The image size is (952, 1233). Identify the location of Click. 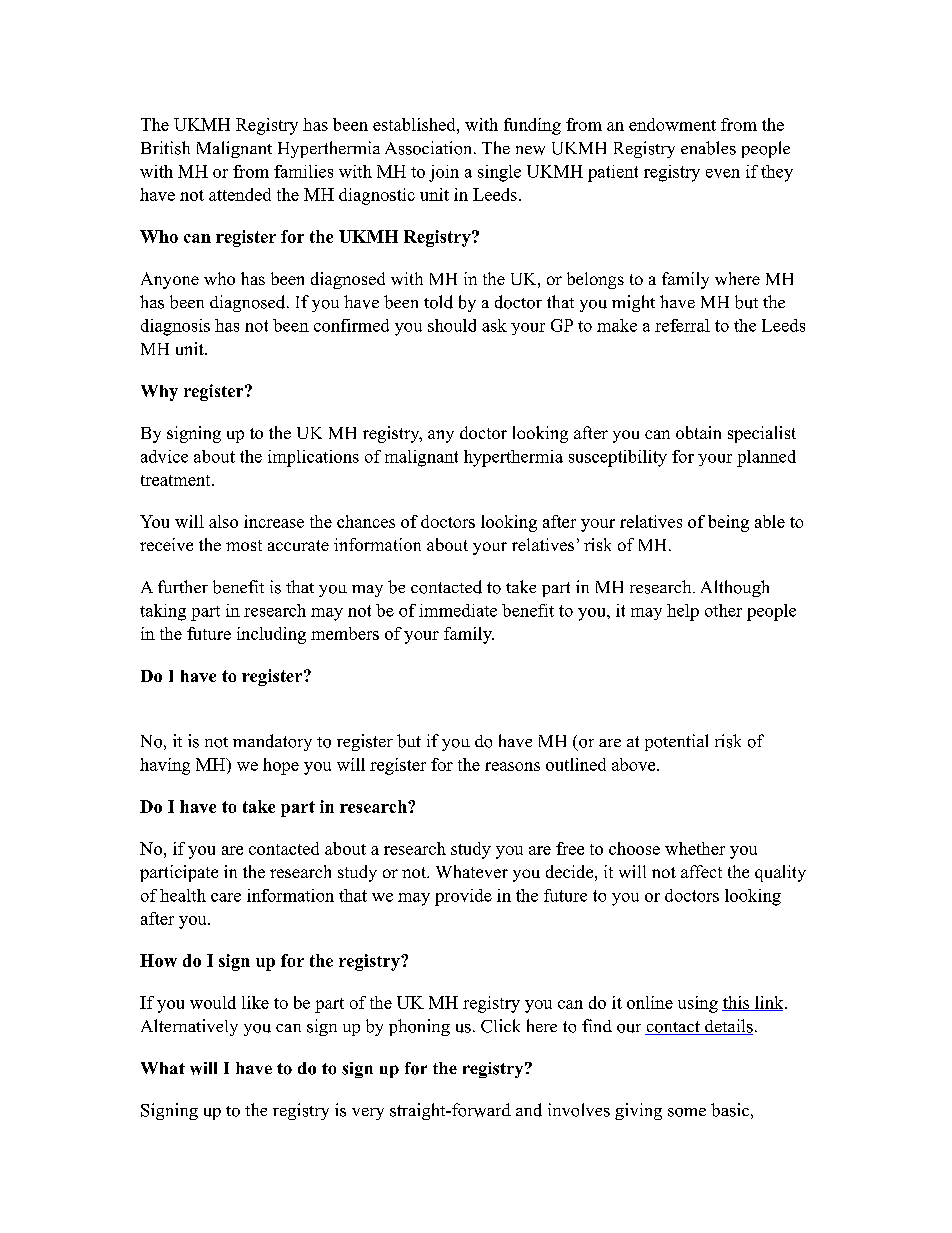
(500, 1026).
